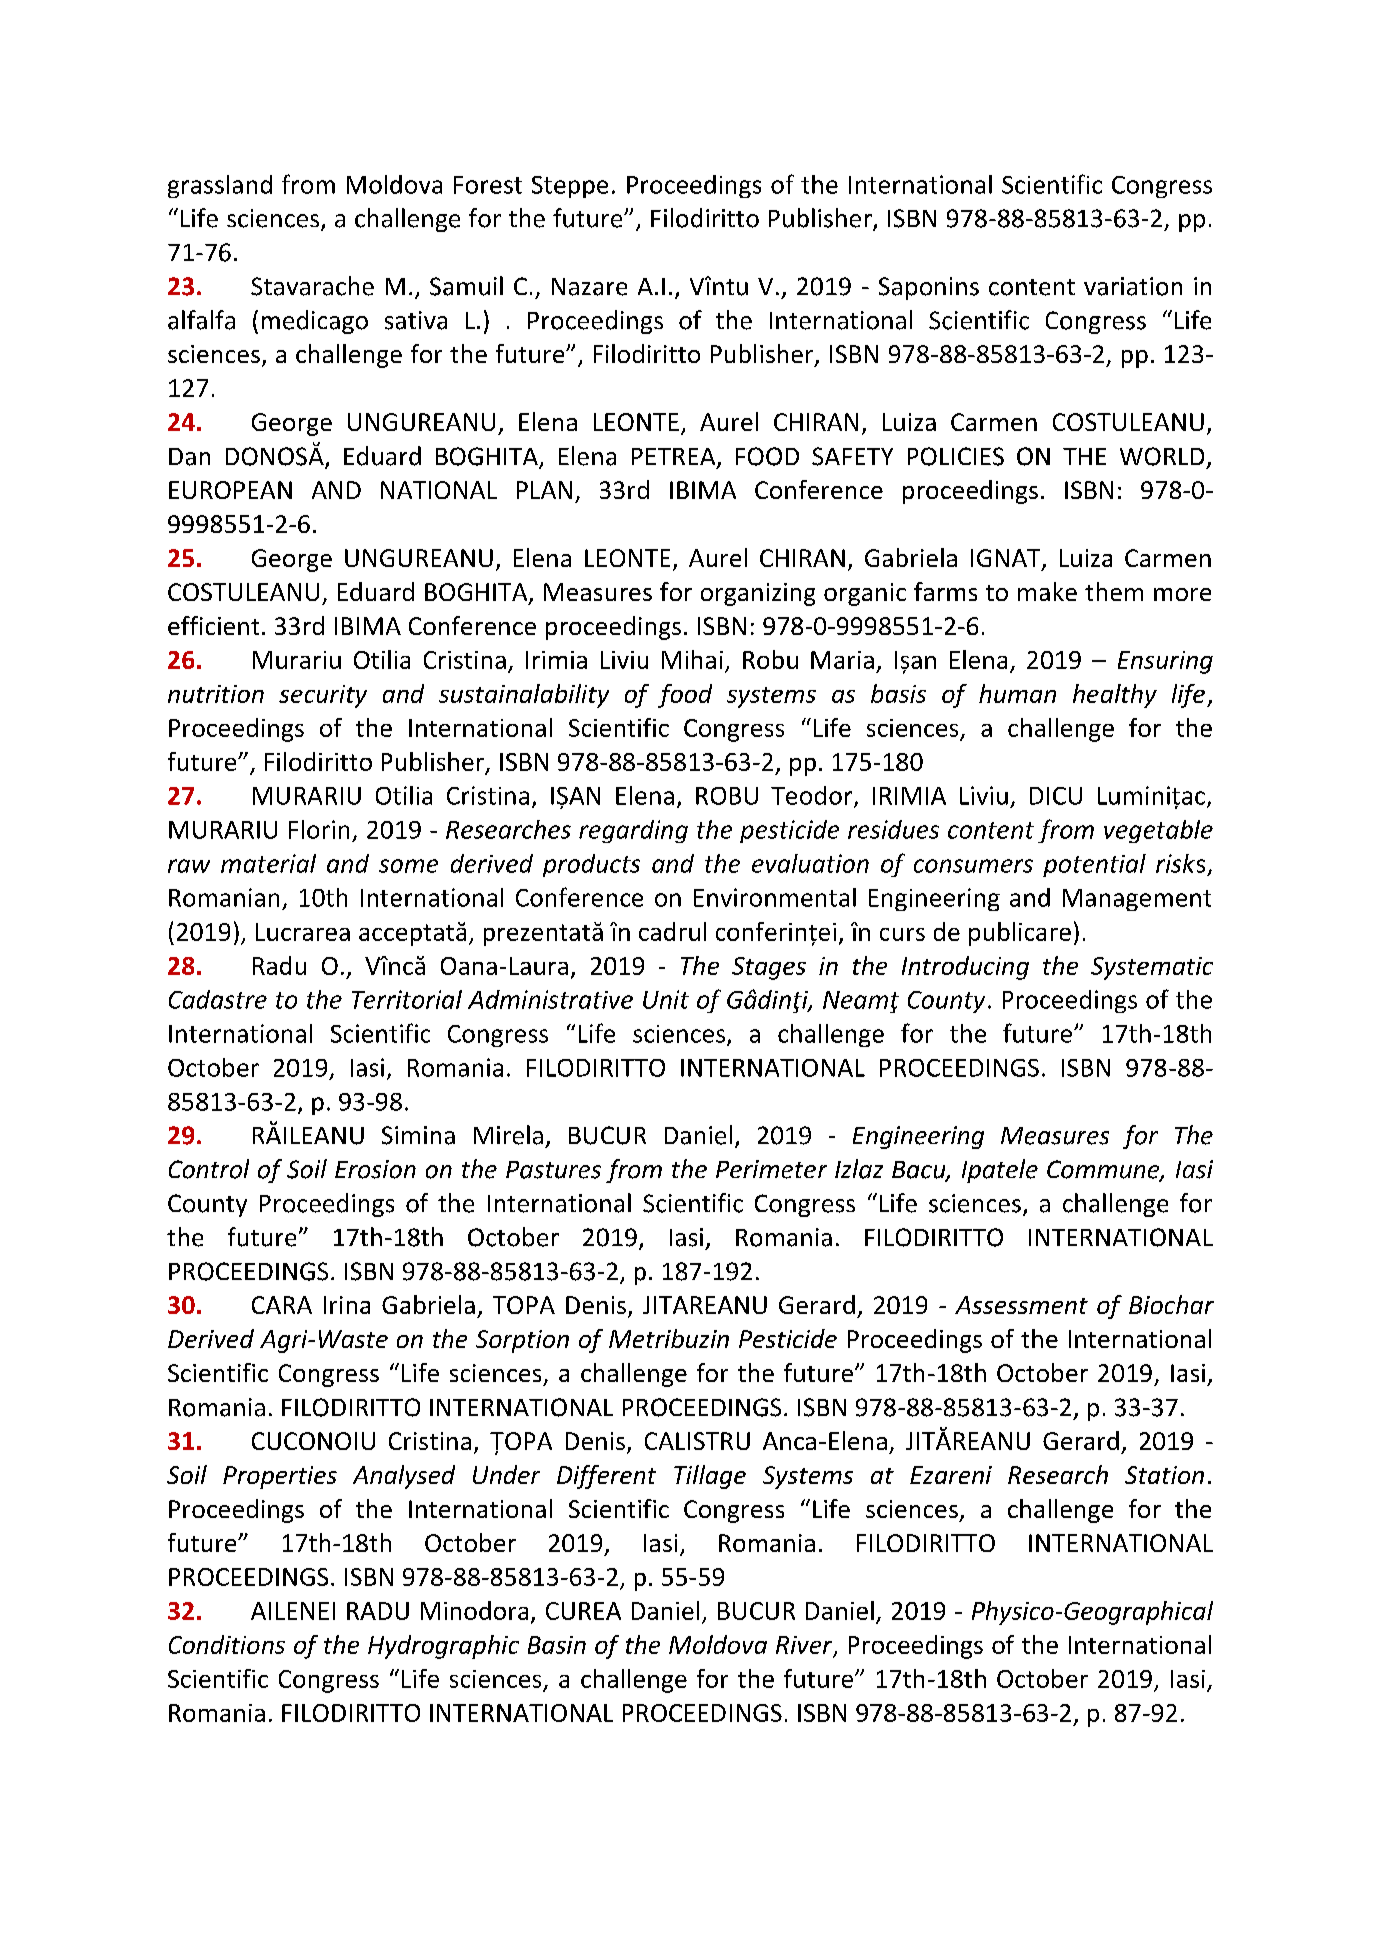 Image resolution: width=1380 pixels, height=1952 pixels. Describe the element at coordinates (1021, 1305) in the image. I see `Assessment` at that location.
